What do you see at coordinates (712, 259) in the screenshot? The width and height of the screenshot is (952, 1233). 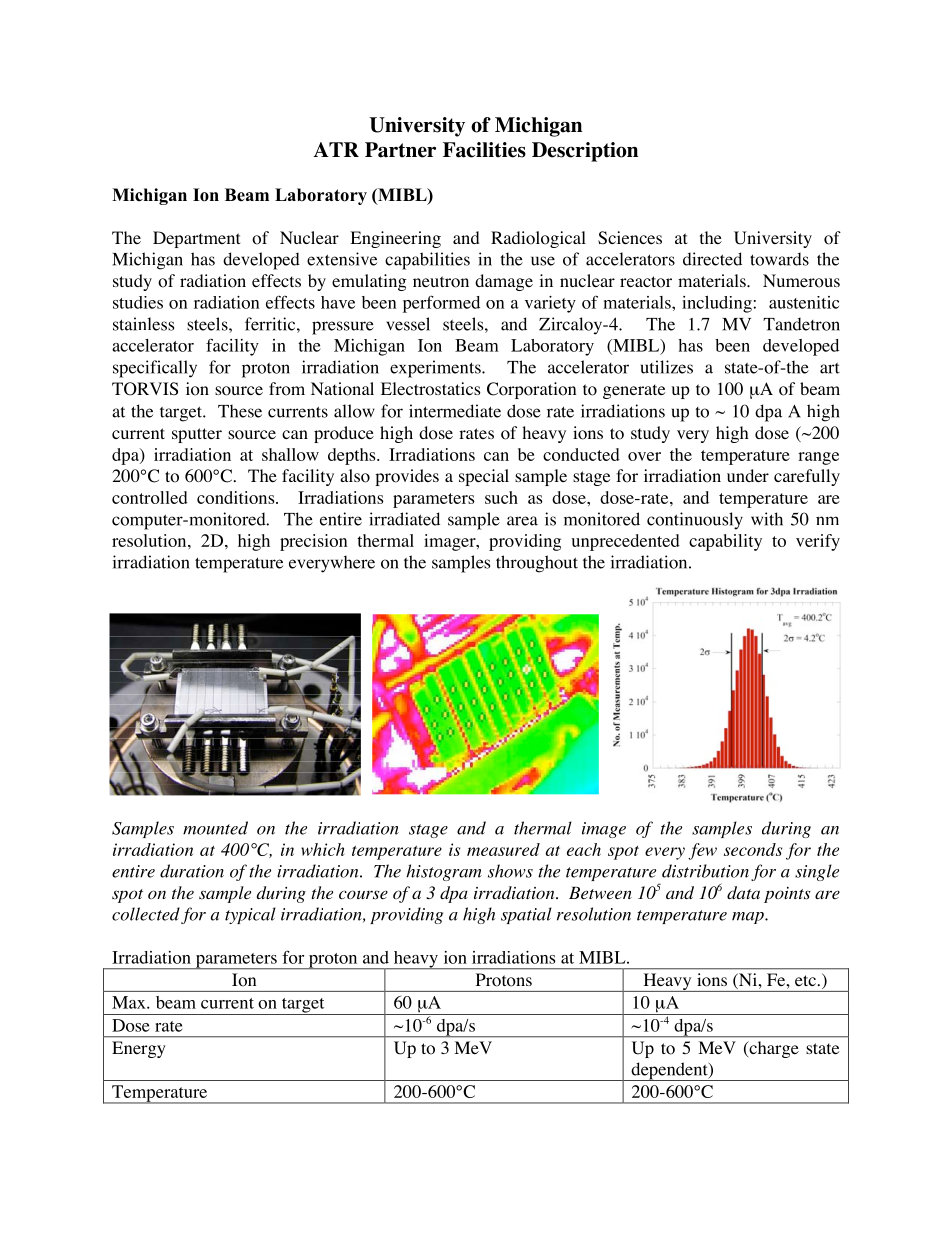 I see `directed` at bounding box center [712, 259].
